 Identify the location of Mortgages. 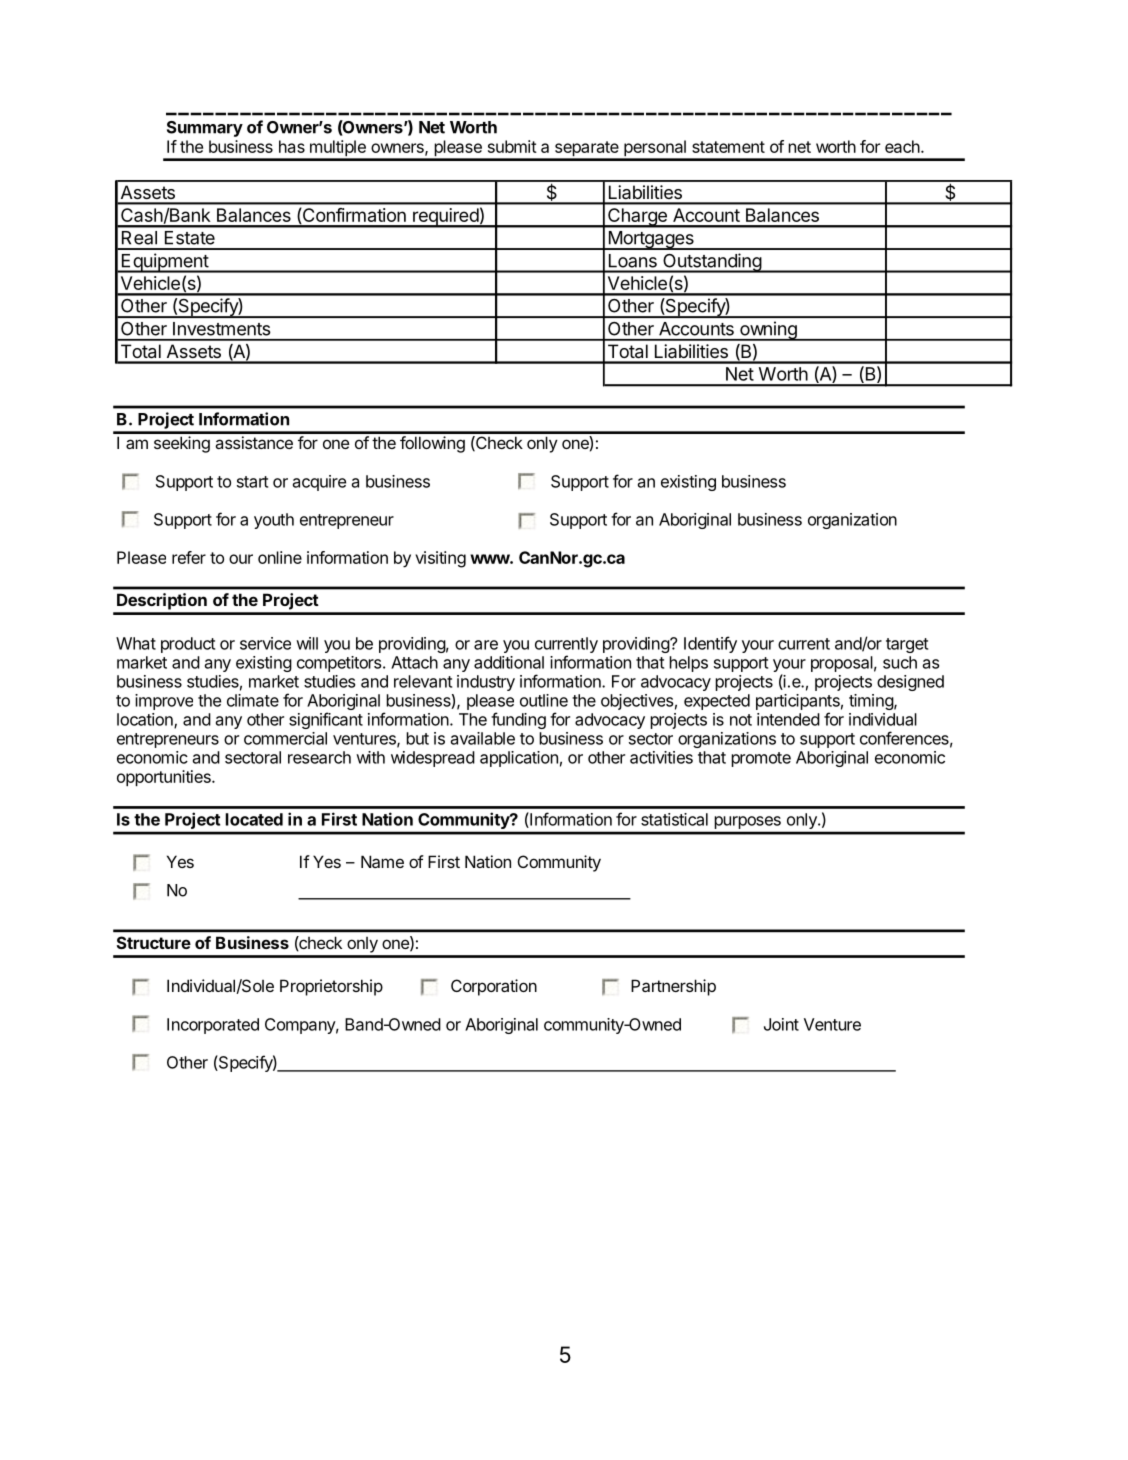
(651, 240).
